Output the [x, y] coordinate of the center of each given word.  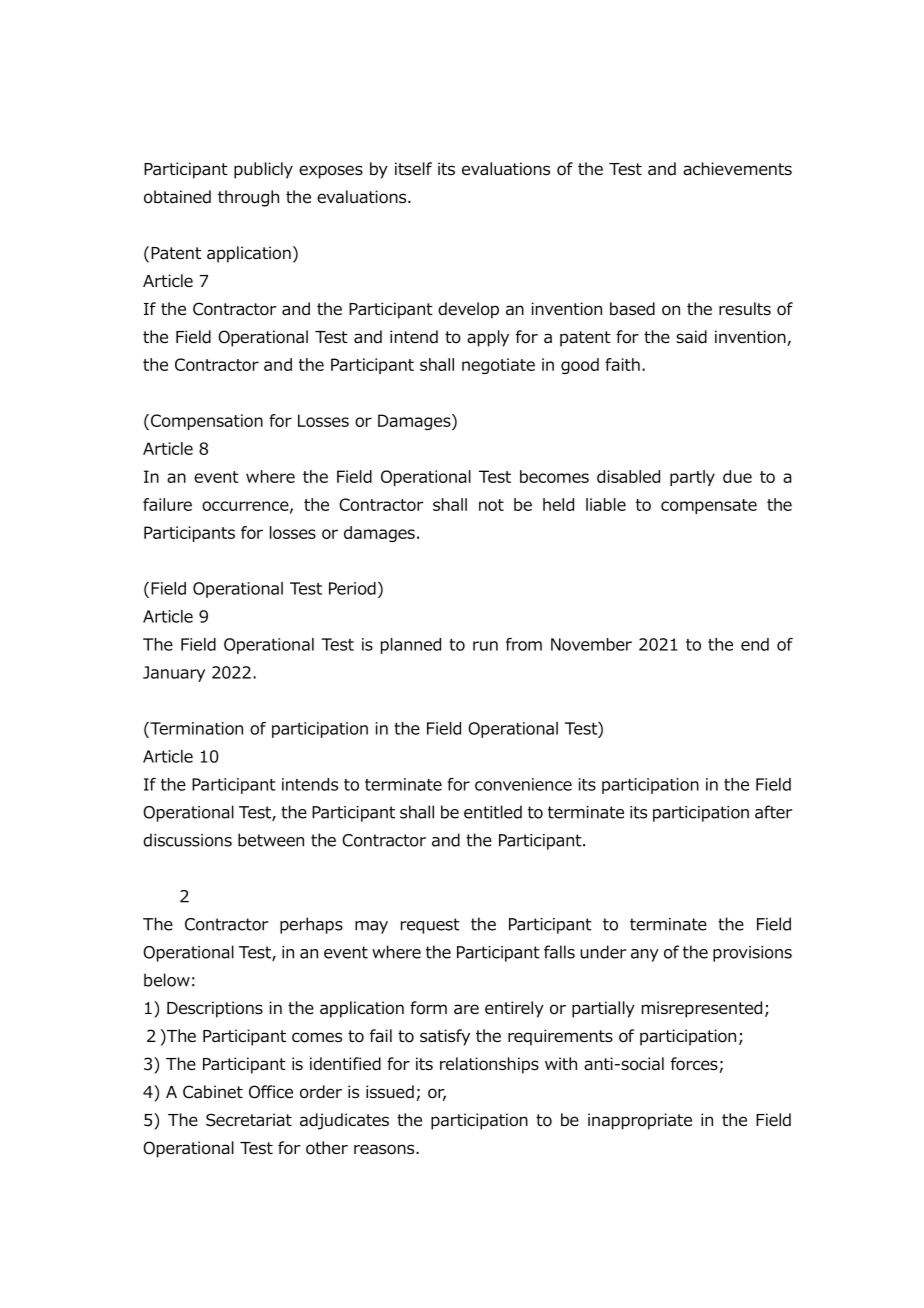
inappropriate [640, 1121]
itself [413, 168]
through [248, 198]
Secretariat [249, 1120]
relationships [489, 1065]
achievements [737, 169]
